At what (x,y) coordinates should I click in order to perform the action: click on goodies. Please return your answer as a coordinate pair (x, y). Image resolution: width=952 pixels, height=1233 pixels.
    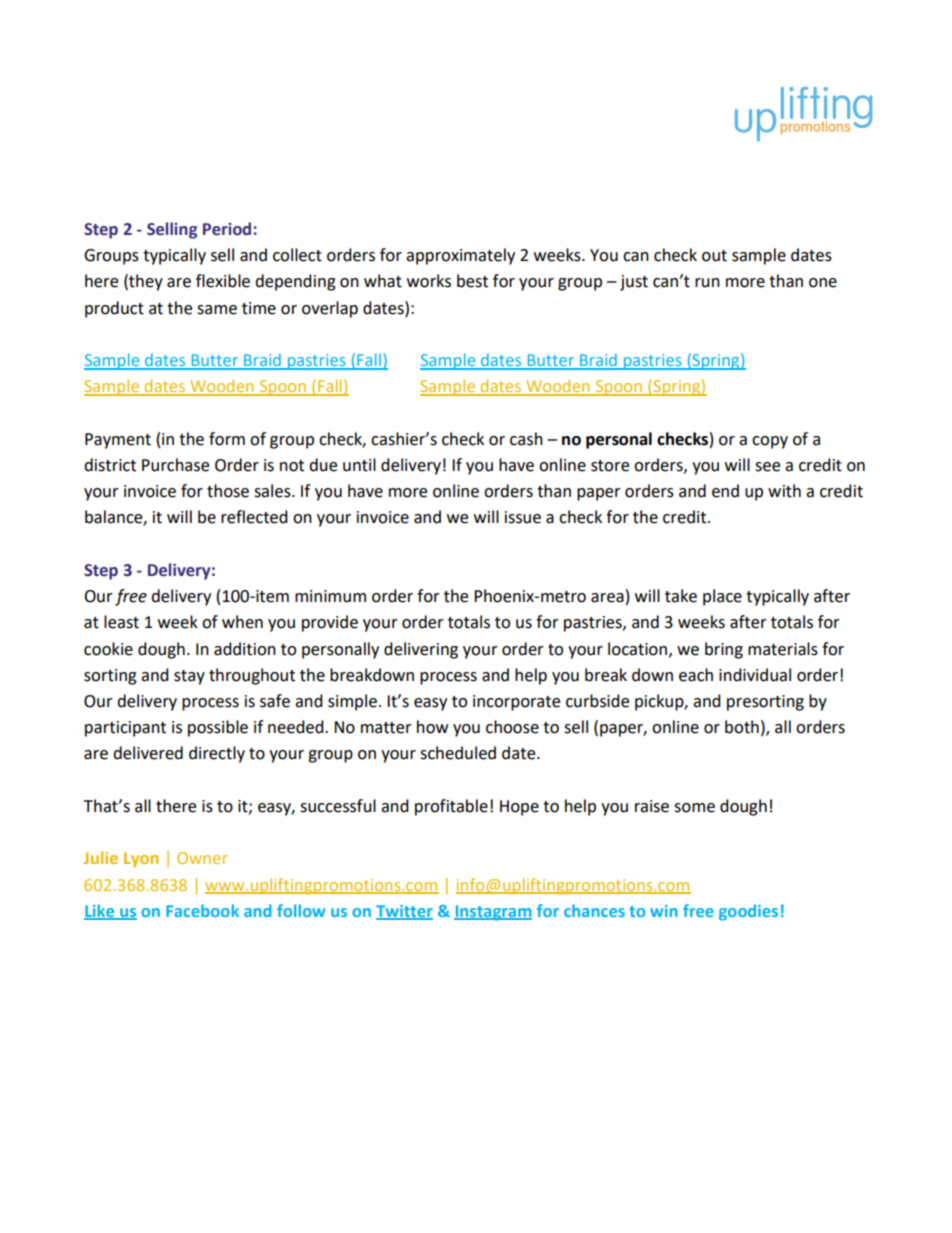
    Looking at the image, I should click on (748, 912).
